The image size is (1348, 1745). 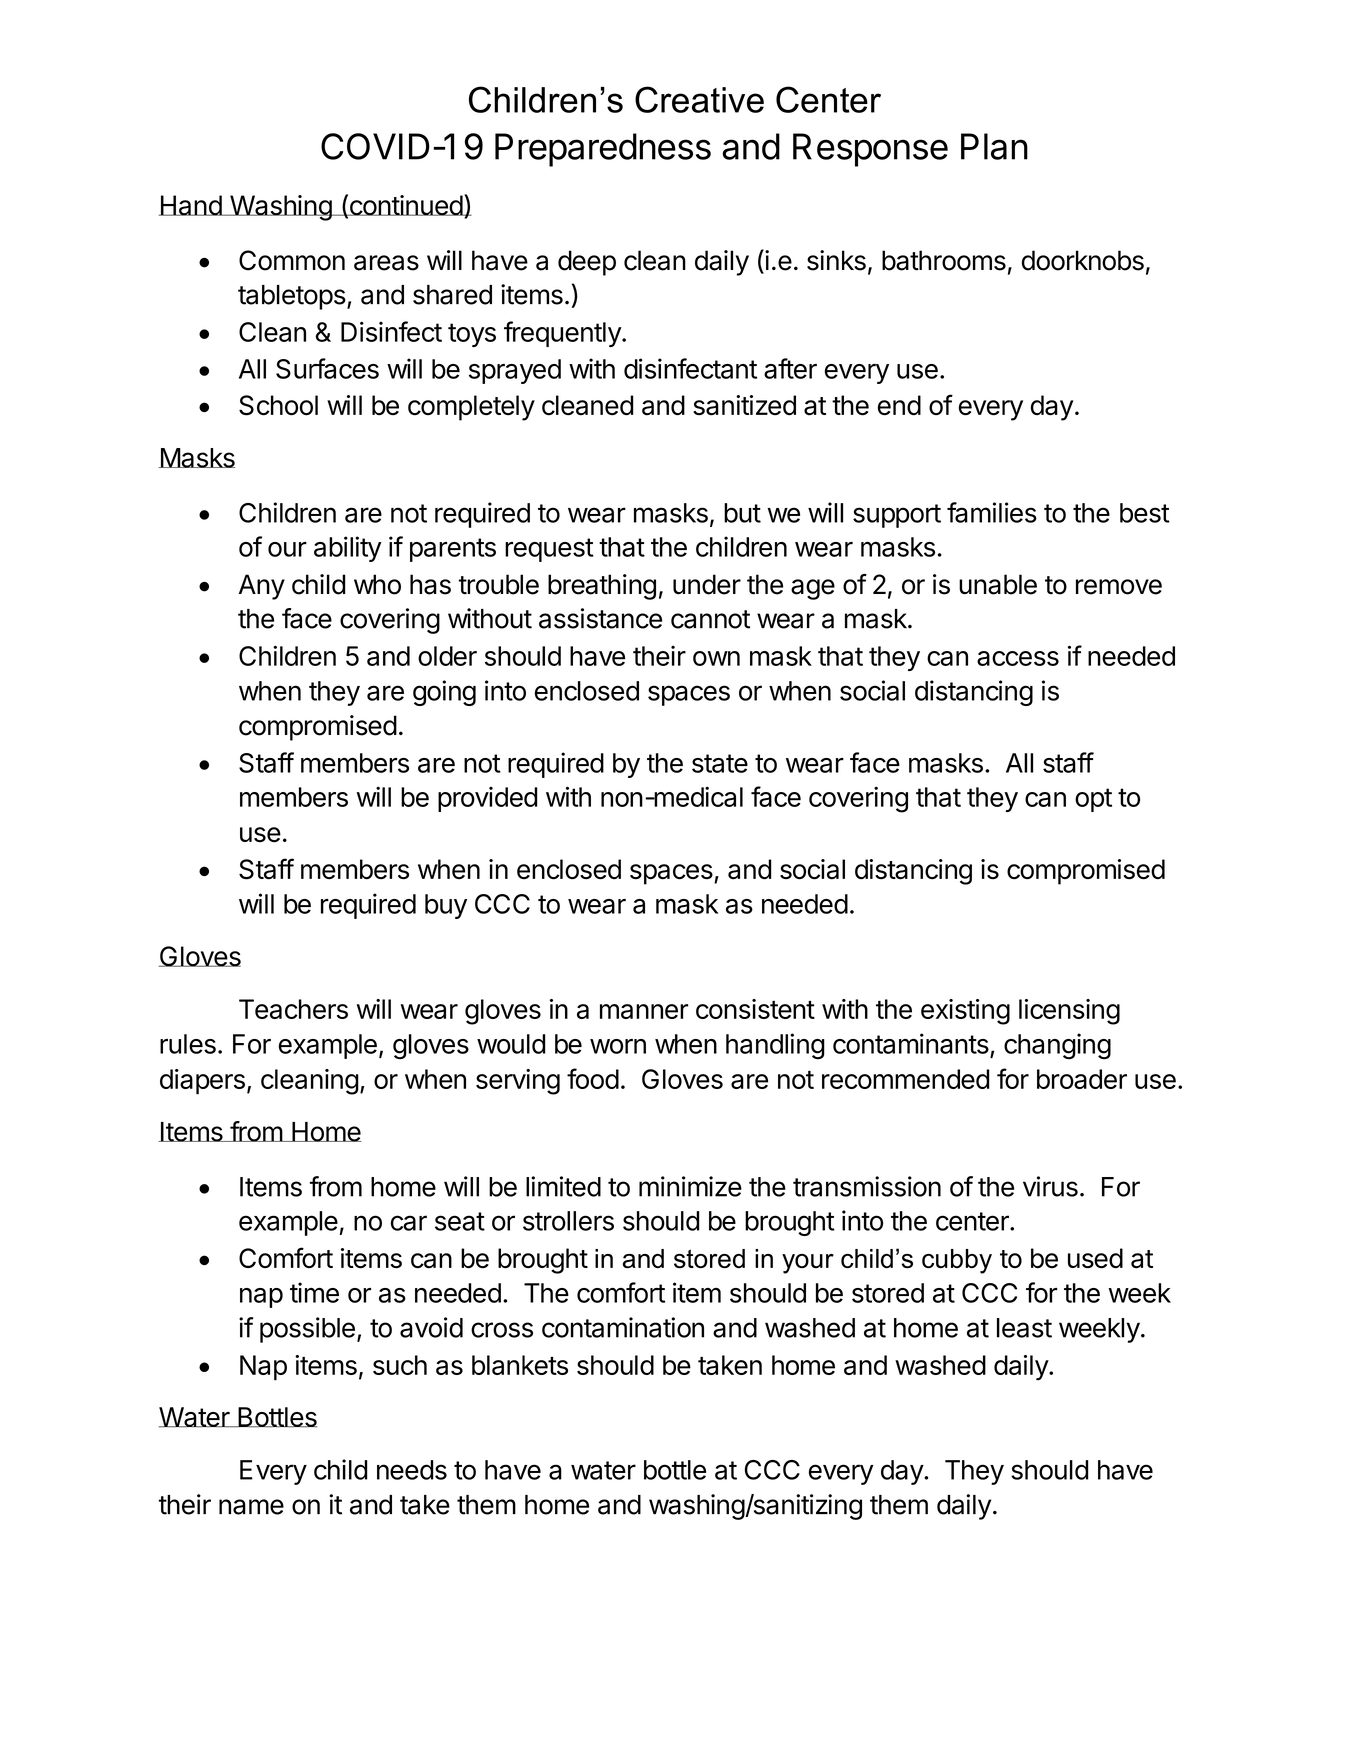 What do you see at coordinates (292, 260) in the screenshot?
I see `Common` at bounding box center [292, 260].
